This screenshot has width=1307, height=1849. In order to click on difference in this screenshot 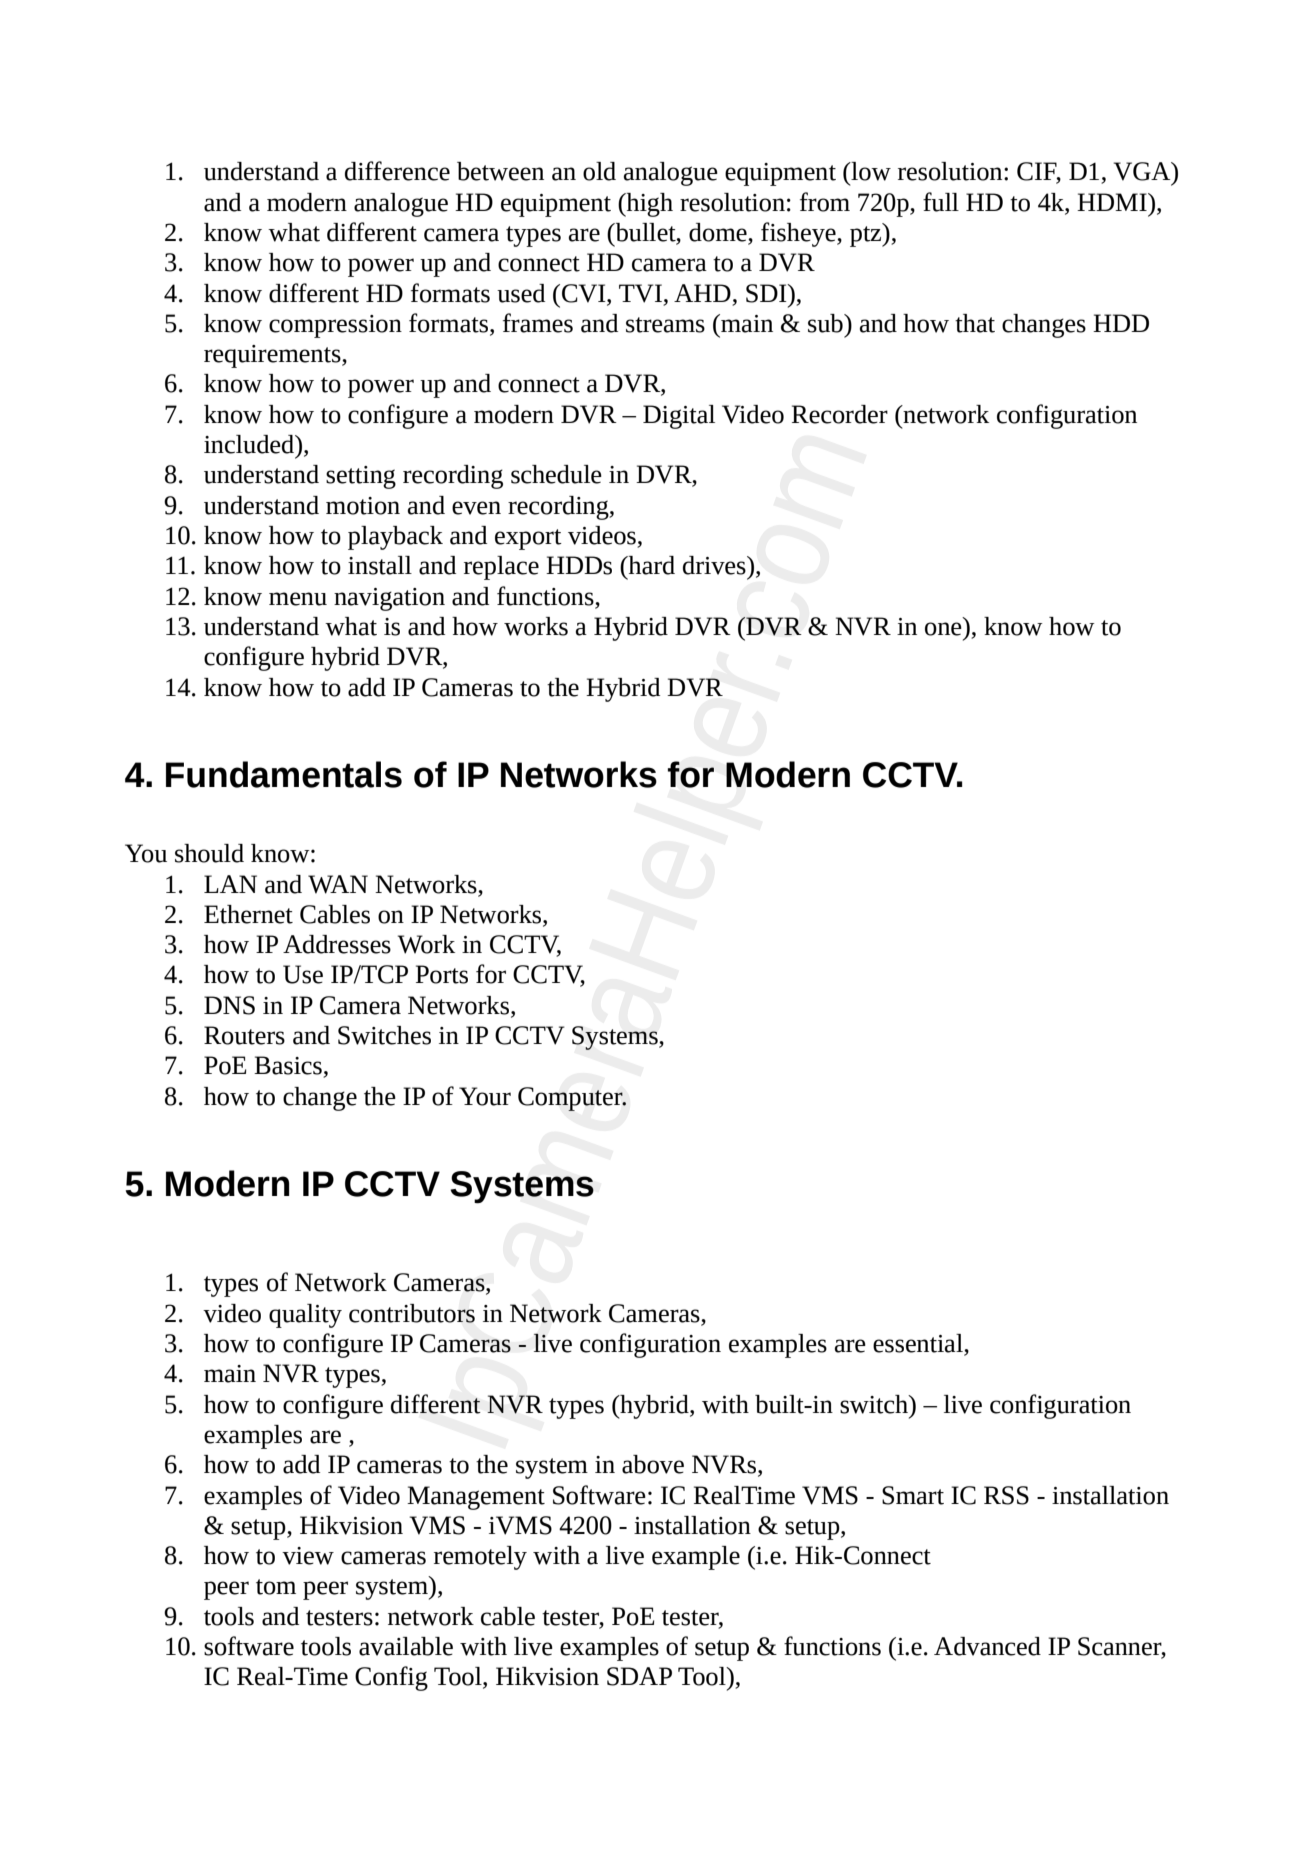, I will do `click(397, 171)`.
